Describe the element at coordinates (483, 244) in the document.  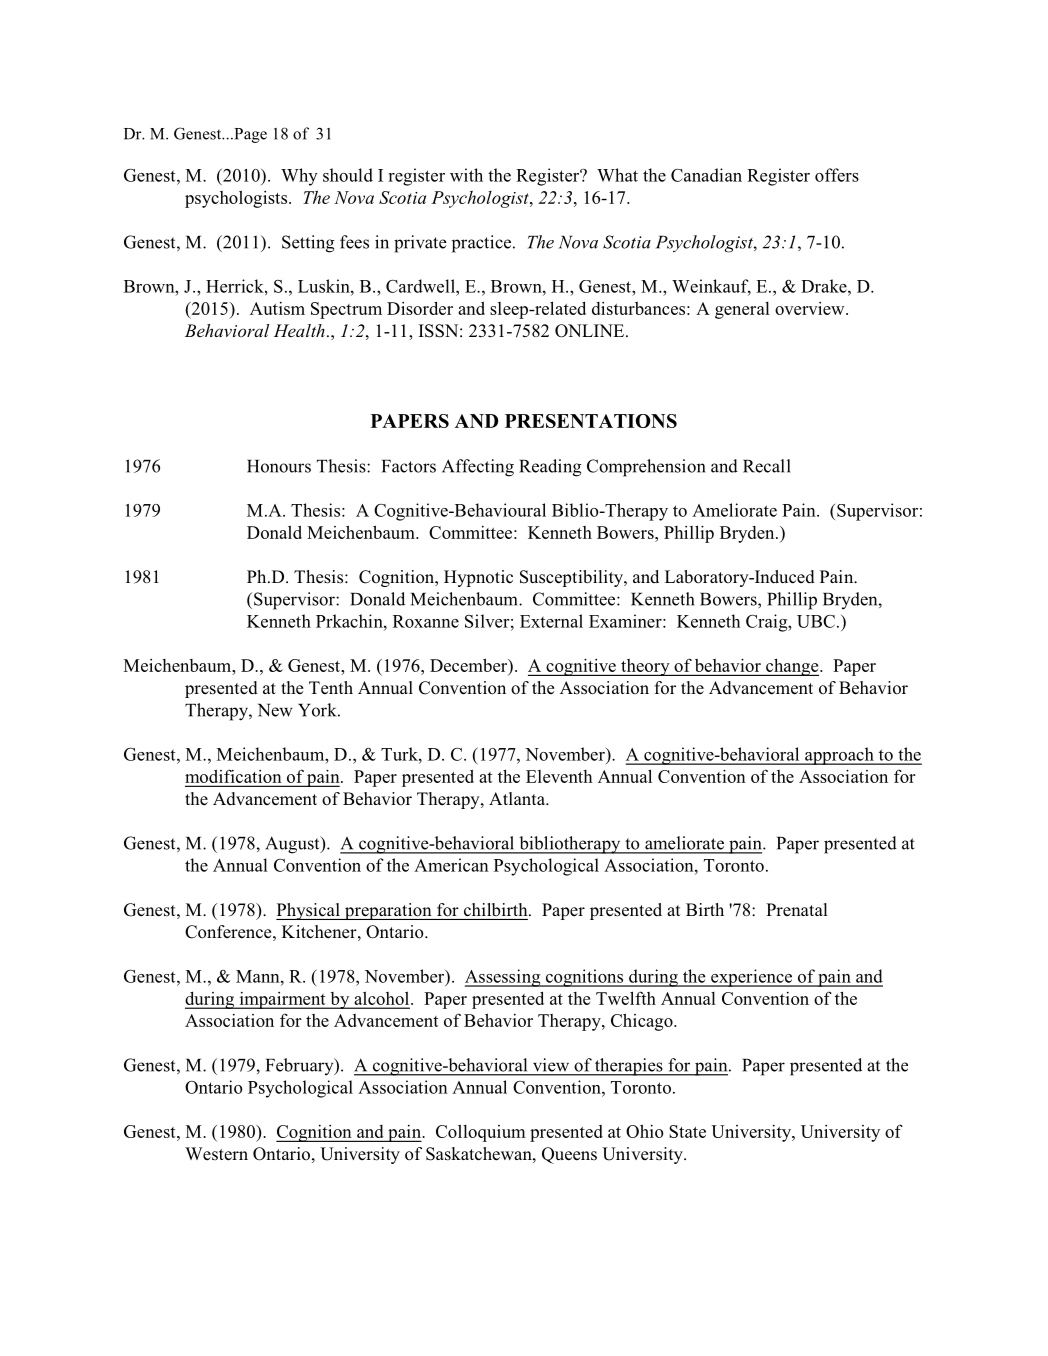
I see `practice` at that location.
